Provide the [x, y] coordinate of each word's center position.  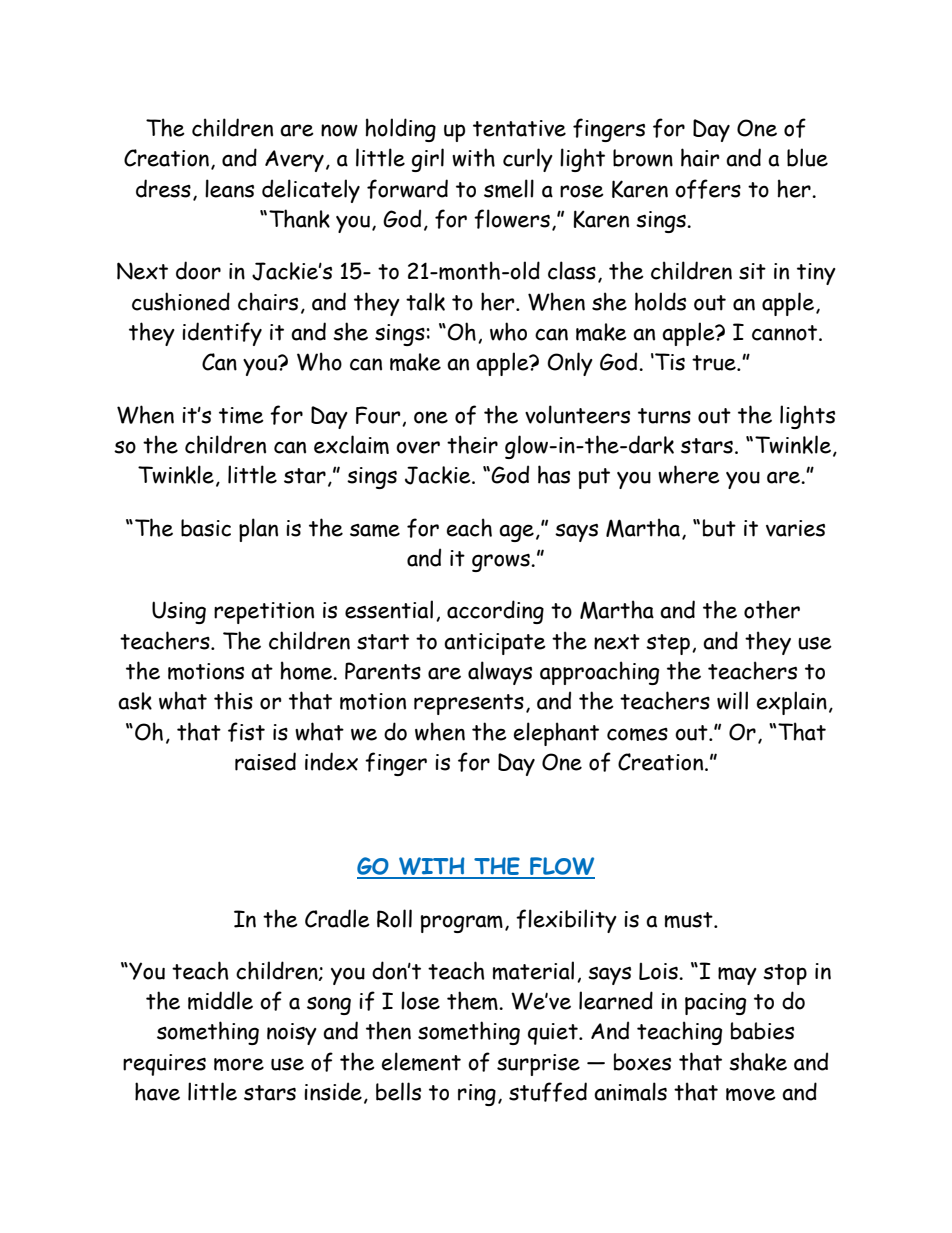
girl [428, 160]
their [472, 444]
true [715, 363]
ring [477, 1095]
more [239, 1064]
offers [708, 189]
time [241, 415]
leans [229, 188]
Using [179, 612]
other [772, 609]
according [495, 612]
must [690, 920]
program [462, 924]
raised [265, 761]
